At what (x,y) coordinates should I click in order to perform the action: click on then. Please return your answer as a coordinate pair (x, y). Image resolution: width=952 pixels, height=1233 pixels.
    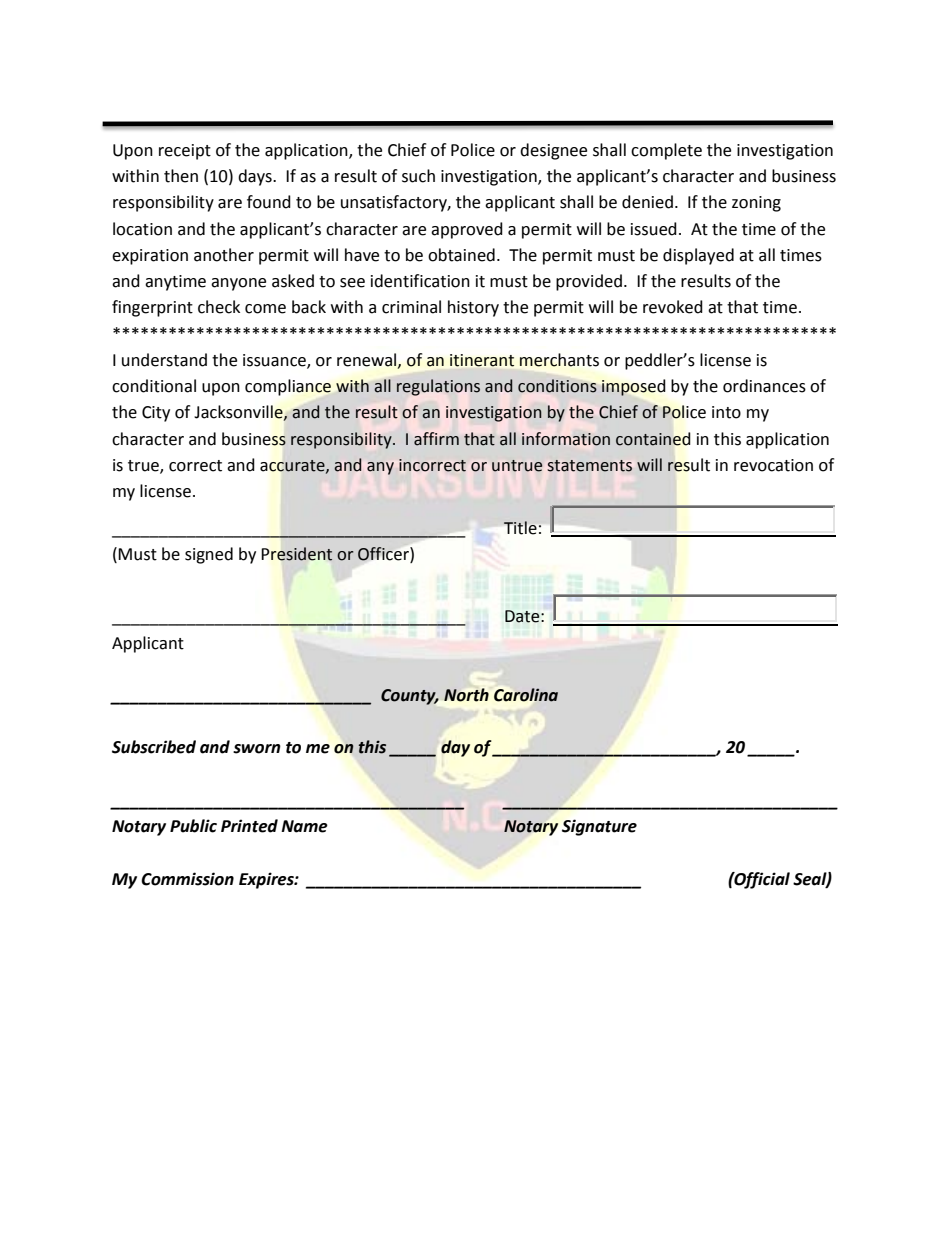
    Looking at the image, I should click on (181, 176).
